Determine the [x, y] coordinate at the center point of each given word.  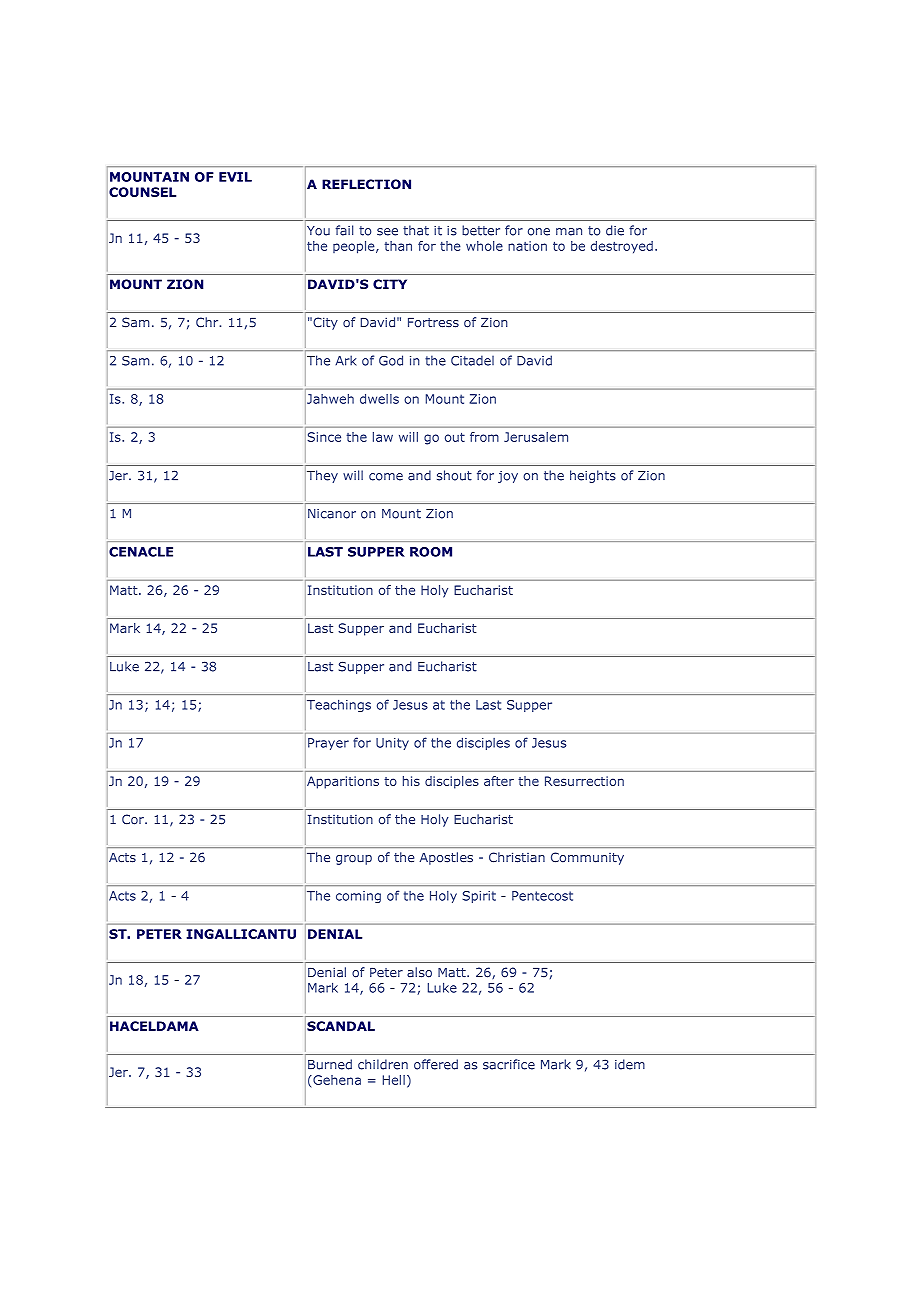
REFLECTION [366, 184]
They [321, 476]
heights [593, 476]
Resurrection [584, 781]
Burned [330, 1064]
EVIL [235, 177]
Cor [134, 819]
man [569, 232]
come [386, 477]
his [411, 781]
